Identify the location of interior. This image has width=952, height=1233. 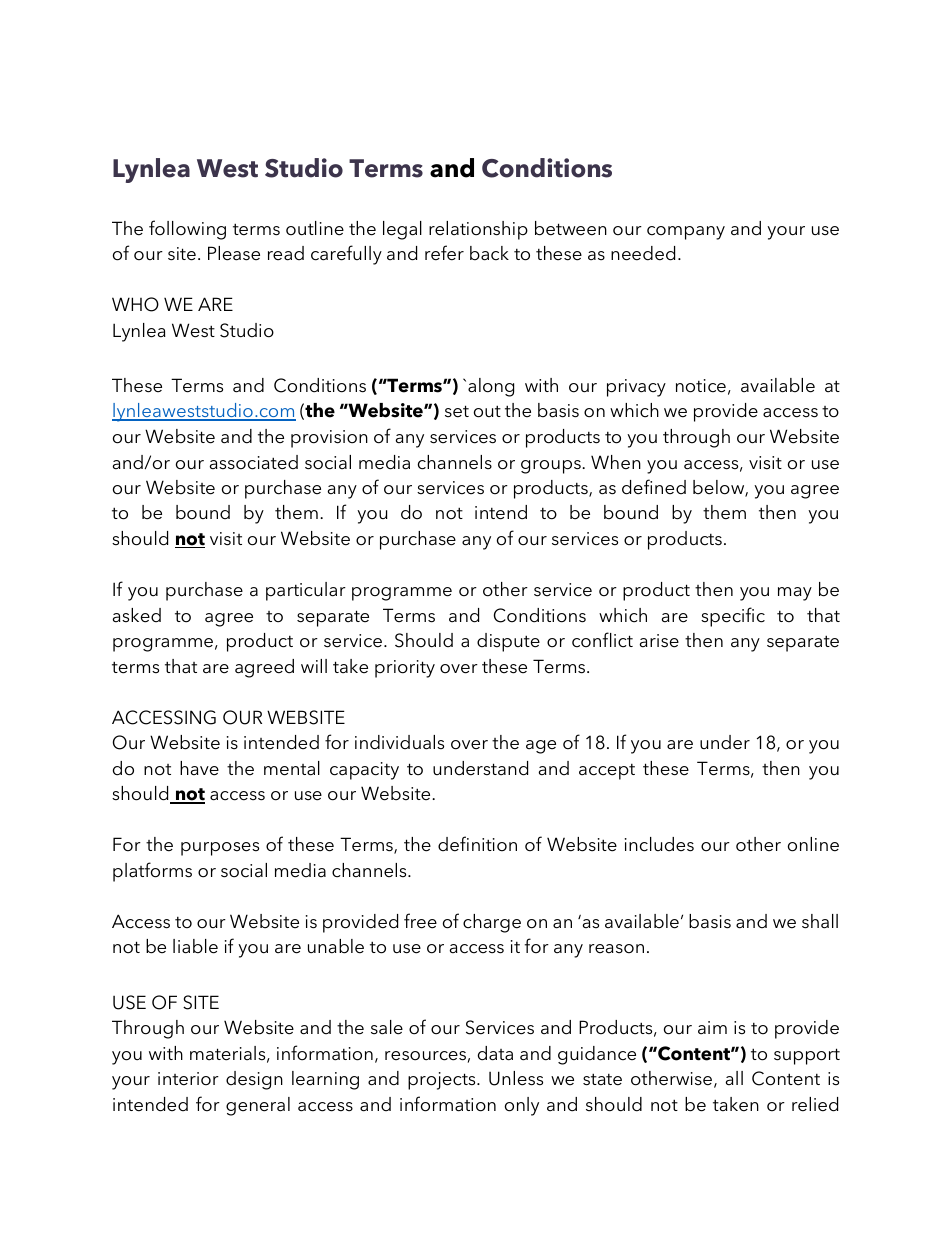
(188, 1079).
